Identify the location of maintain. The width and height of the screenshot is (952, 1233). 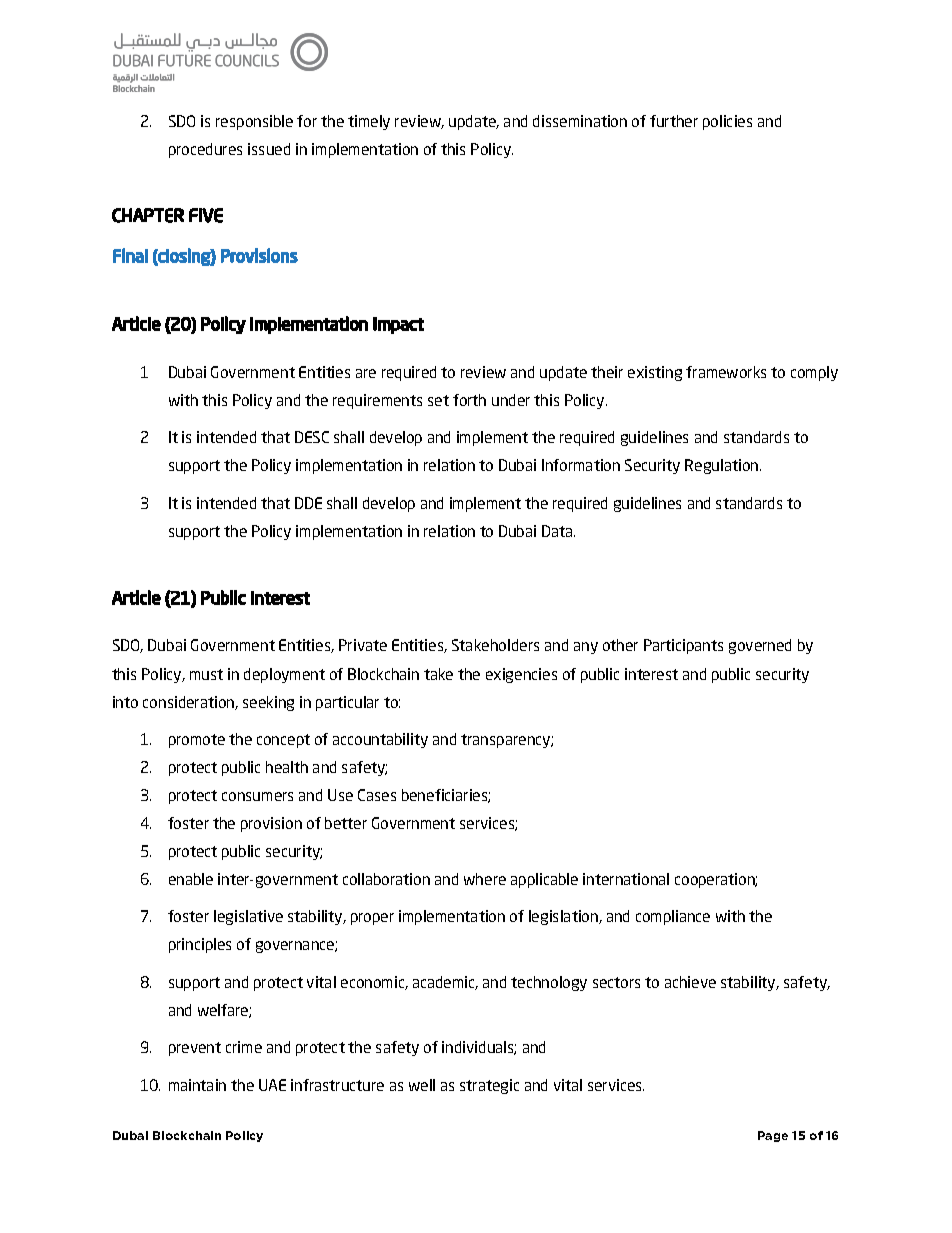
(197, 1085).
